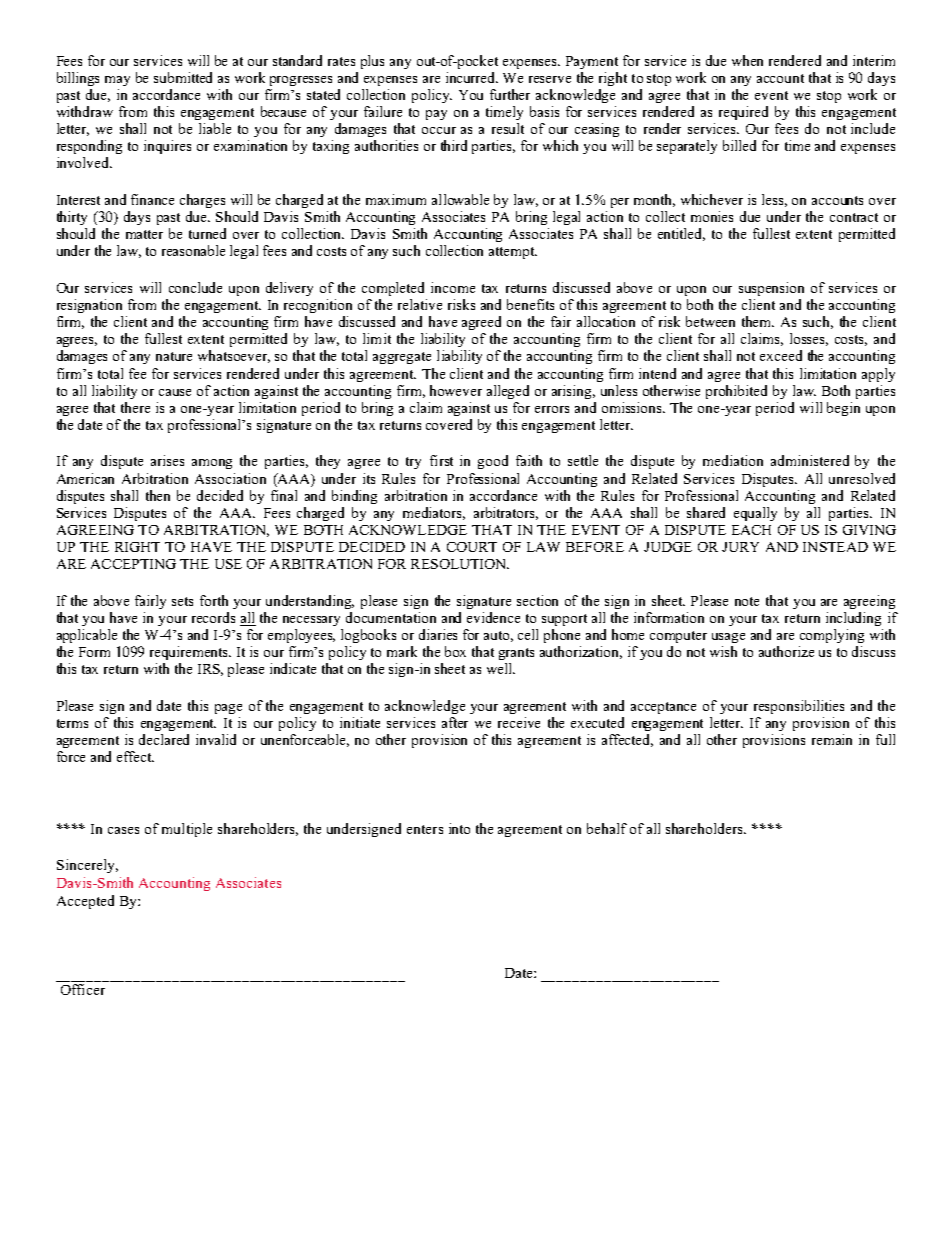  What do you see at coordinates (453, 287) in the screenshot?
I see `income` at bounding box center [453, 287].
